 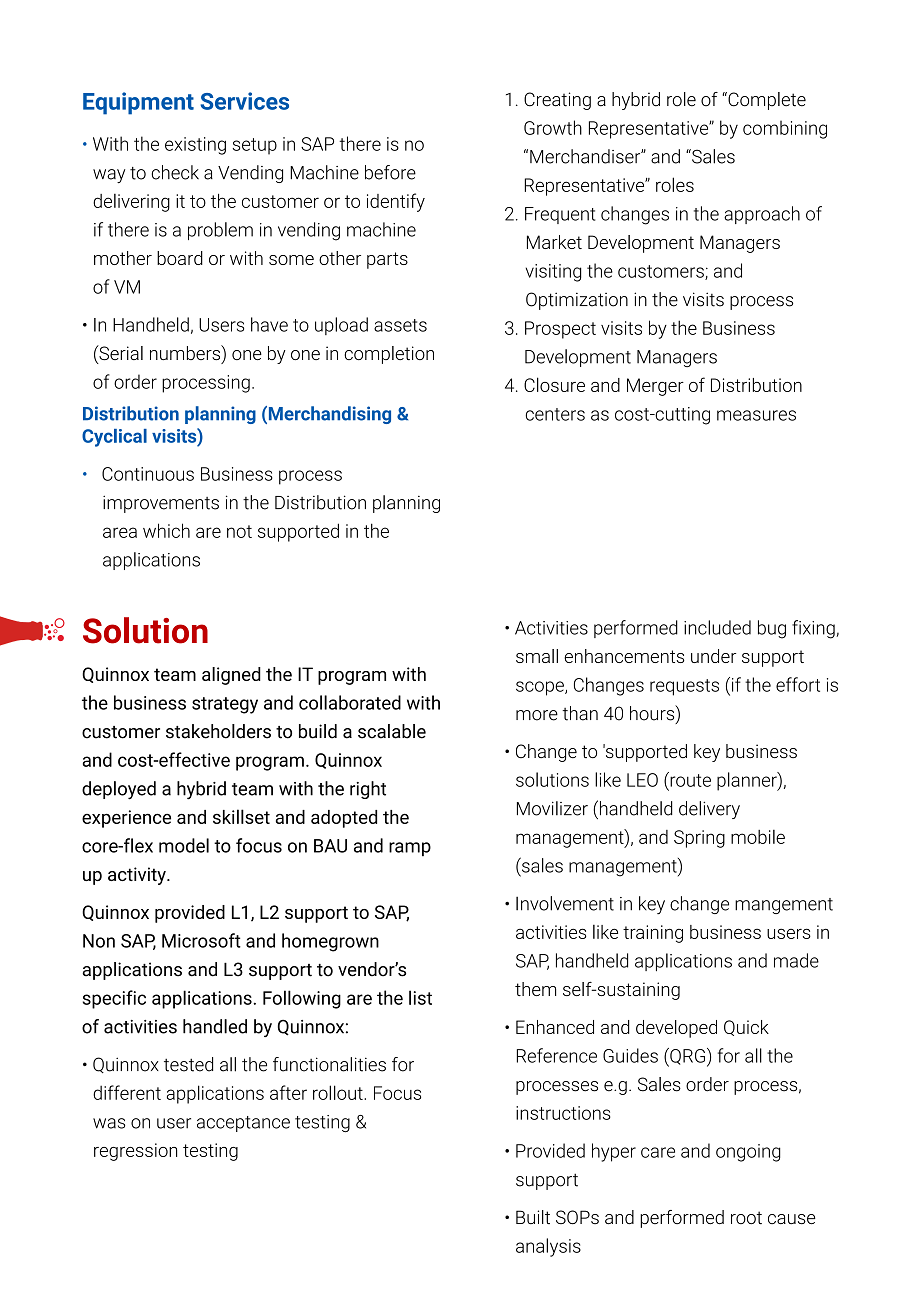 I want to click on centers, so click(x=555, y=414).
